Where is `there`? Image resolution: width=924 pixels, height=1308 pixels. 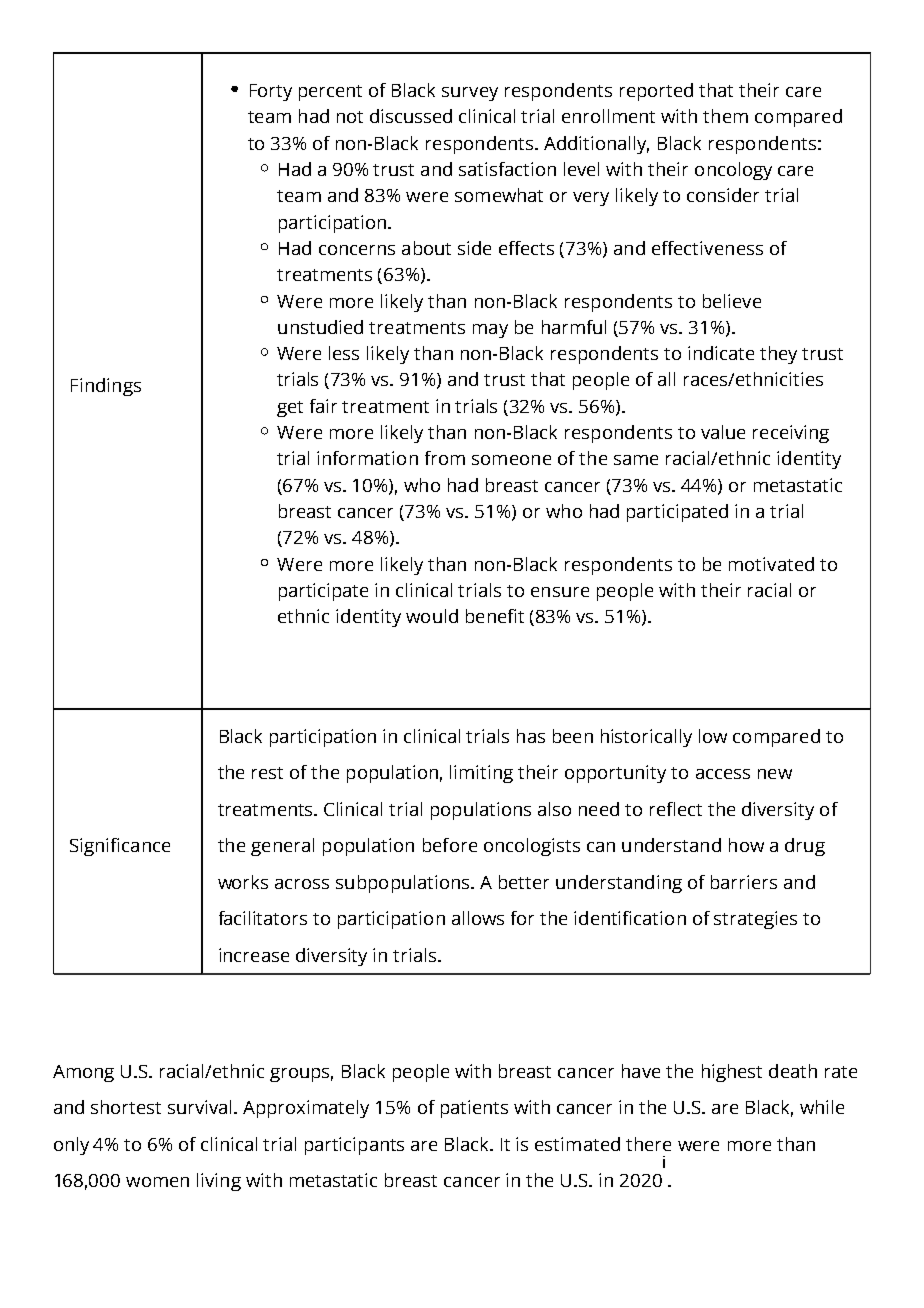 there is located at coordinates (648, 1144).
